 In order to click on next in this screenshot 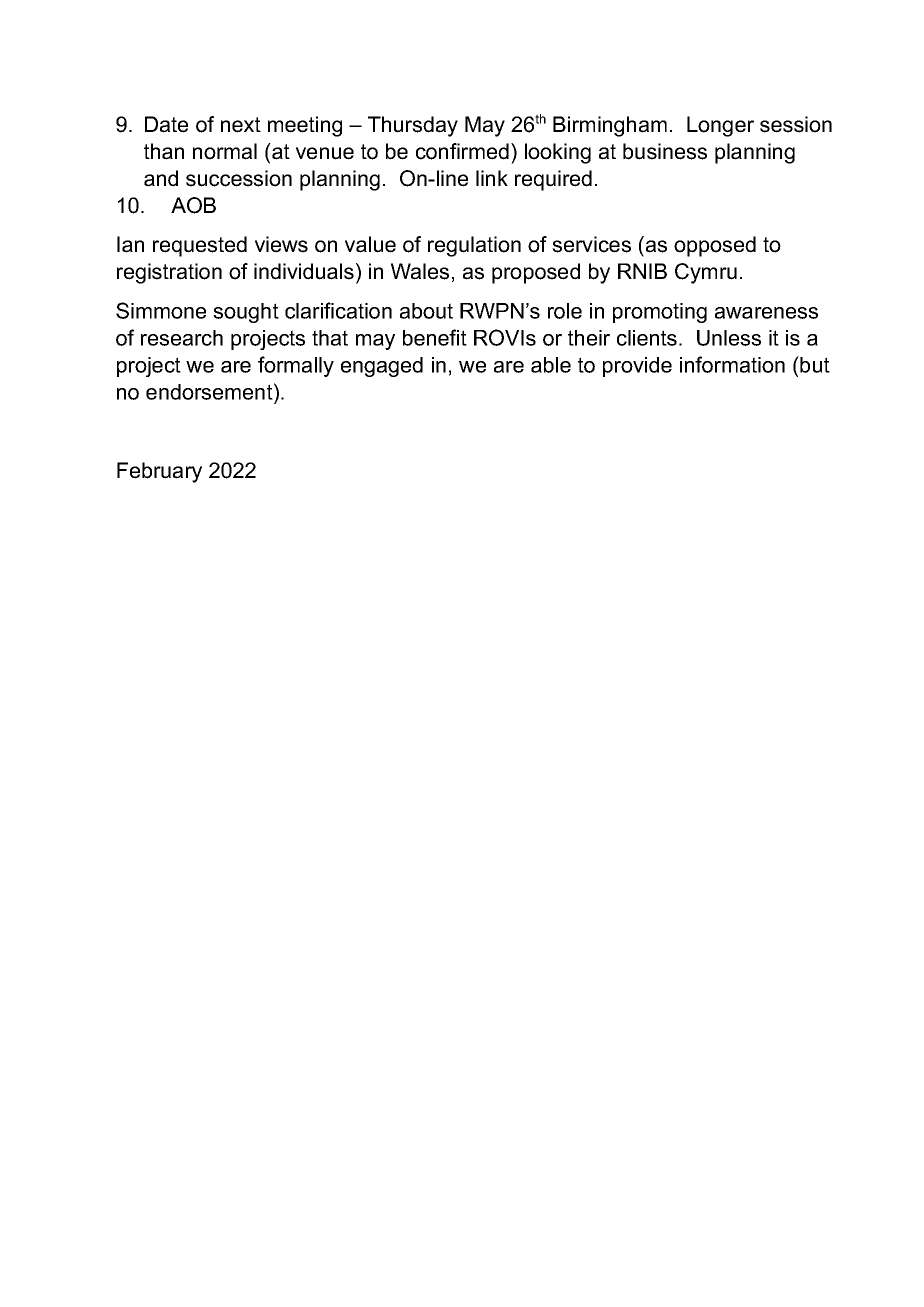, I will do `click(241, 125)`.
